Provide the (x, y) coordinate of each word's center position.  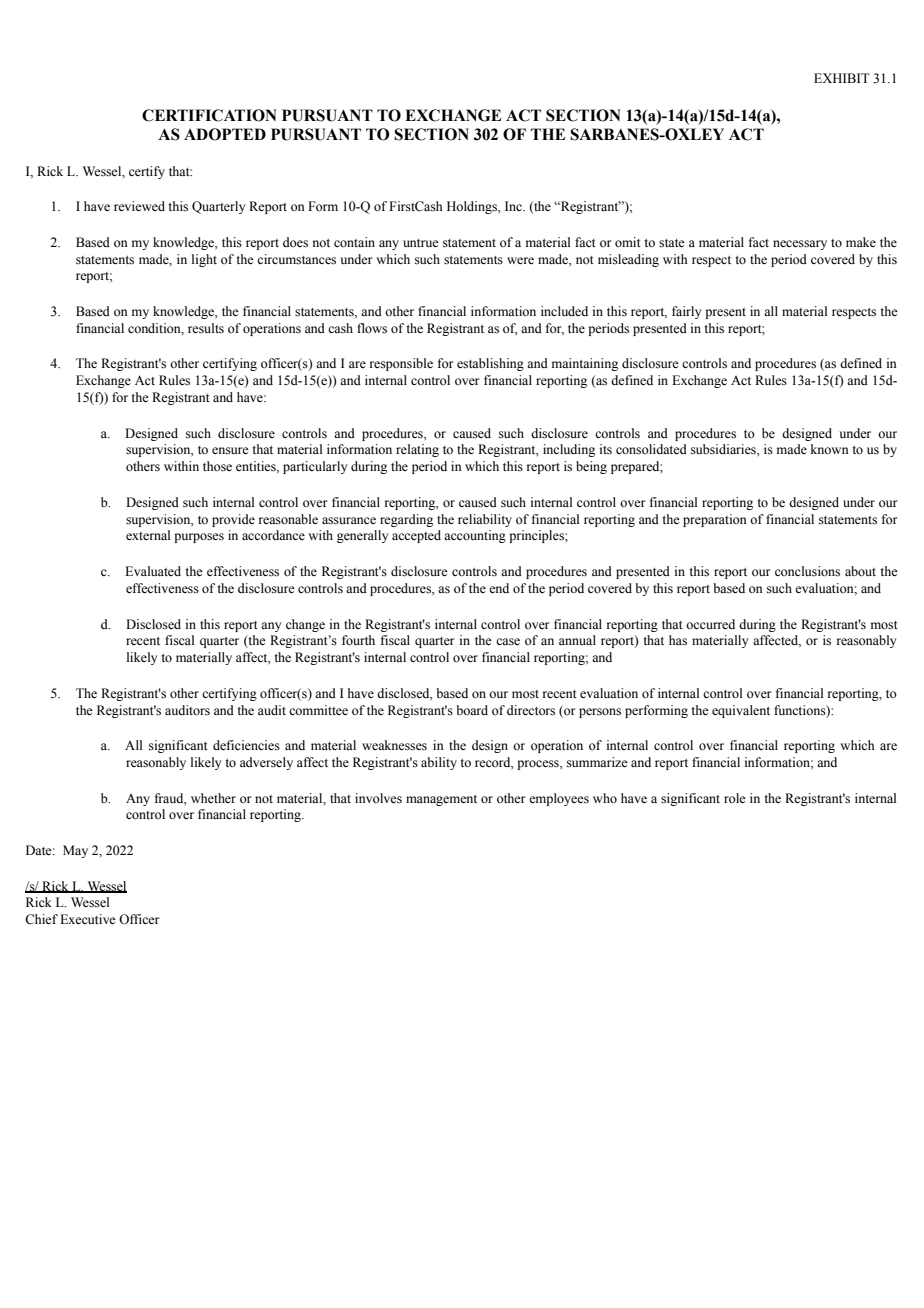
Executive (88, 919)
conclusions (807, 571)
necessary (800, 245)
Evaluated (153, 571)
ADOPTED (225, 134)
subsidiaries (724, 449)
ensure (230, 450)
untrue (421, 243)
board (472, 710)
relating (417, 450)
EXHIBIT (842, 78)
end (499, 588)
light (204, 260)
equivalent (741, 711)
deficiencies (246, 745)
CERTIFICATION (209, 115)
